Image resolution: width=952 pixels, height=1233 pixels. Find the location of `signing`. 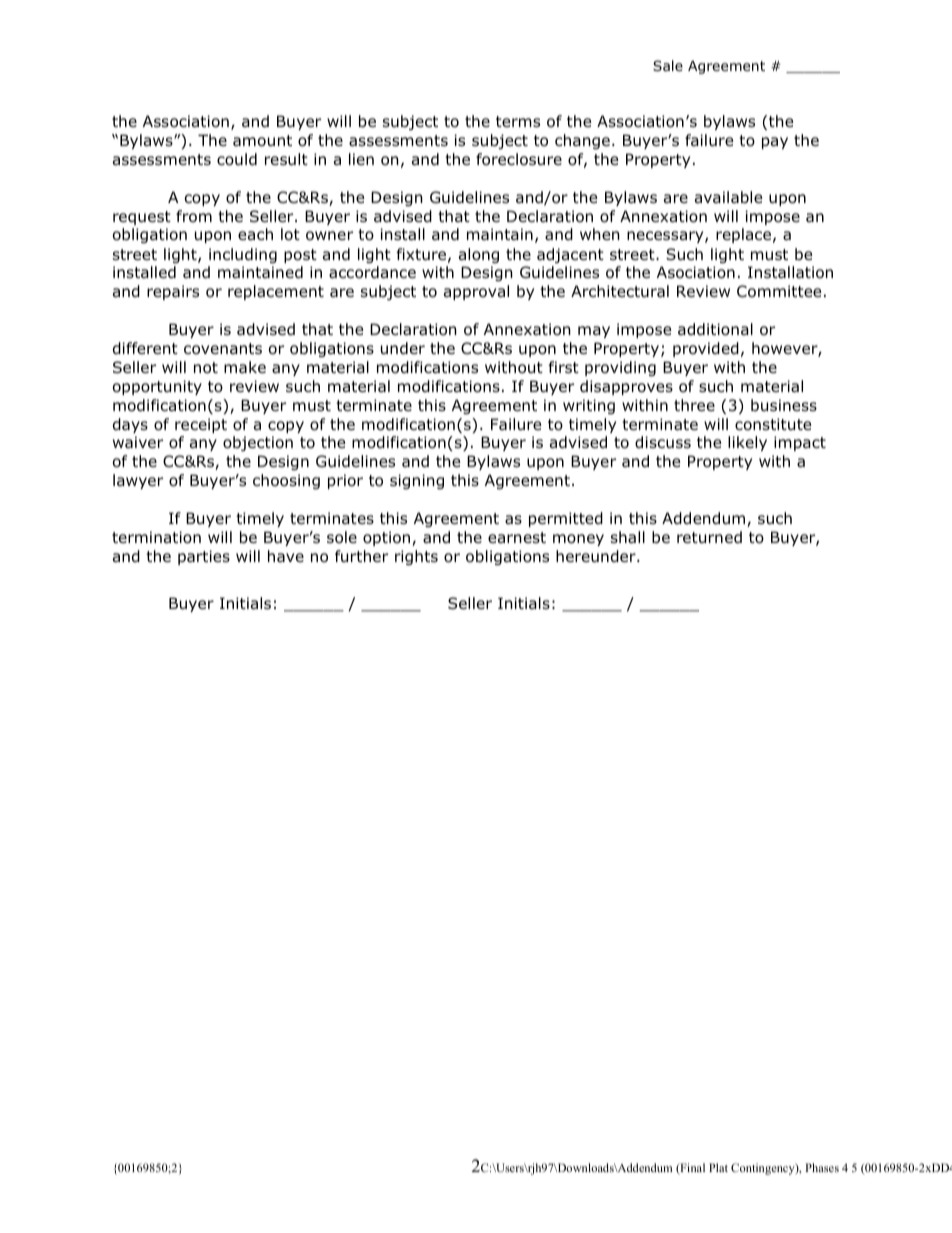

signing is located at coordinates (417, 481).
